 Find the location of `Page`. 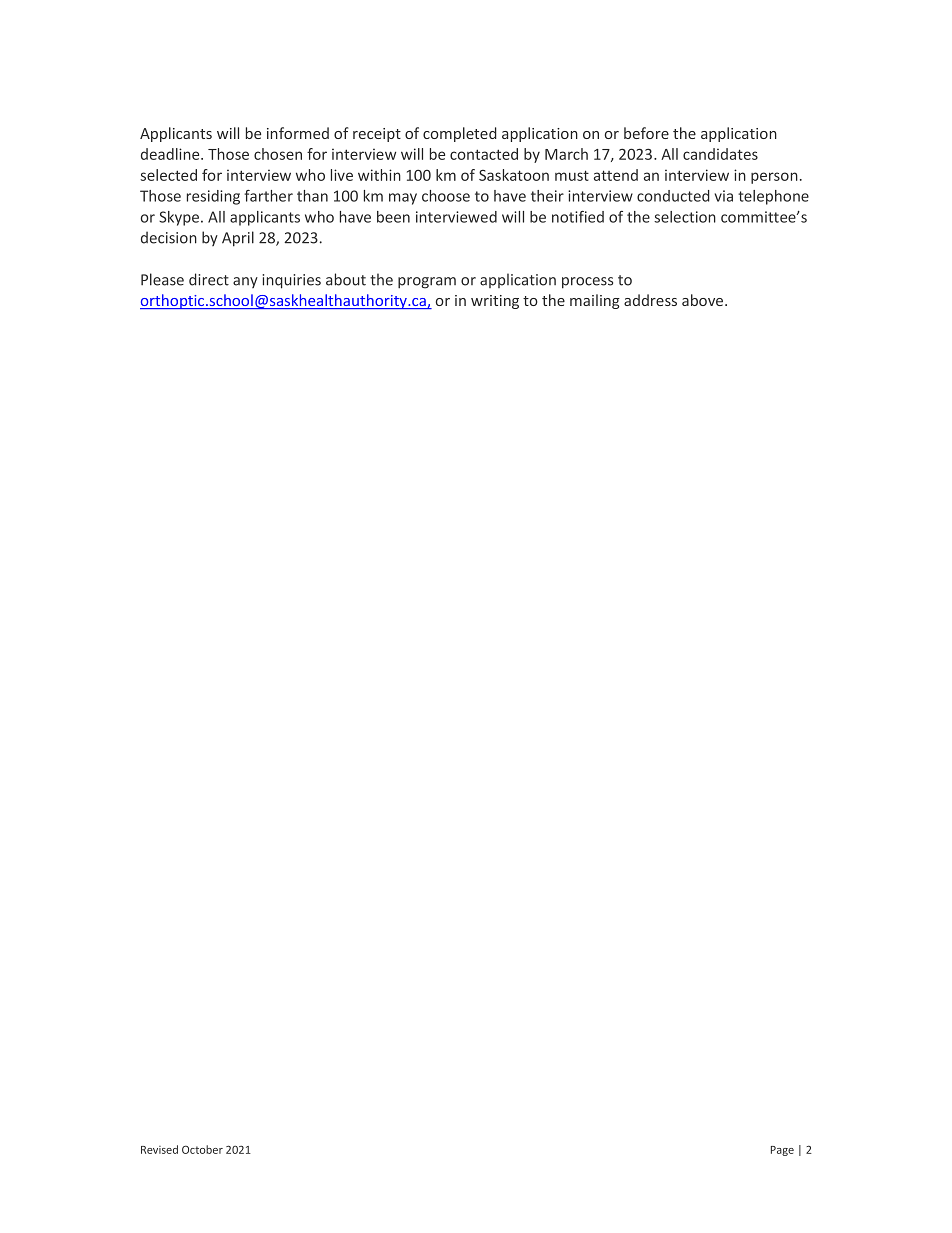

Page is located at coordinates (782, 1151).
